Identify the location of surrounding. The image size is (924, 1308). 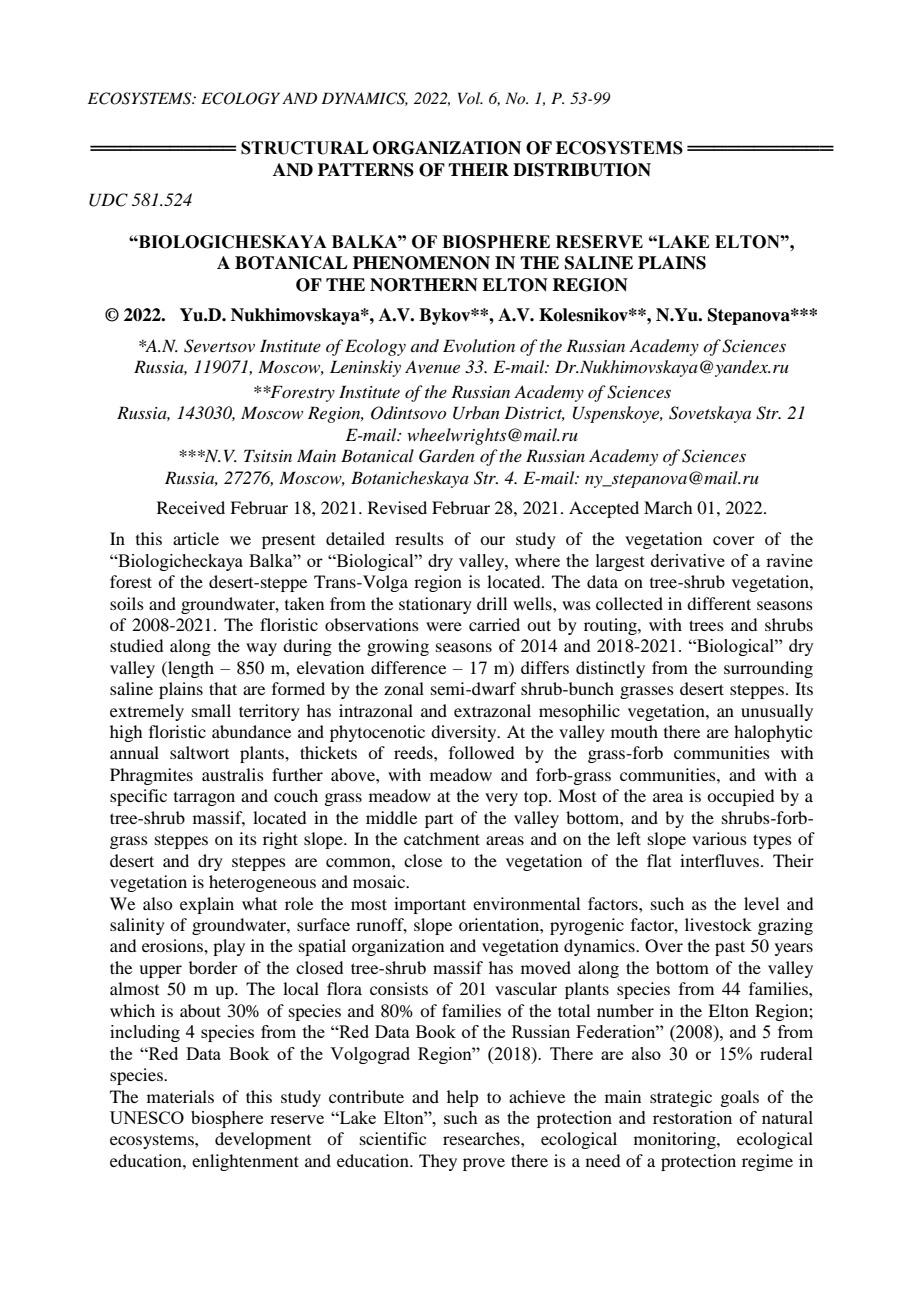
(768, 669).
